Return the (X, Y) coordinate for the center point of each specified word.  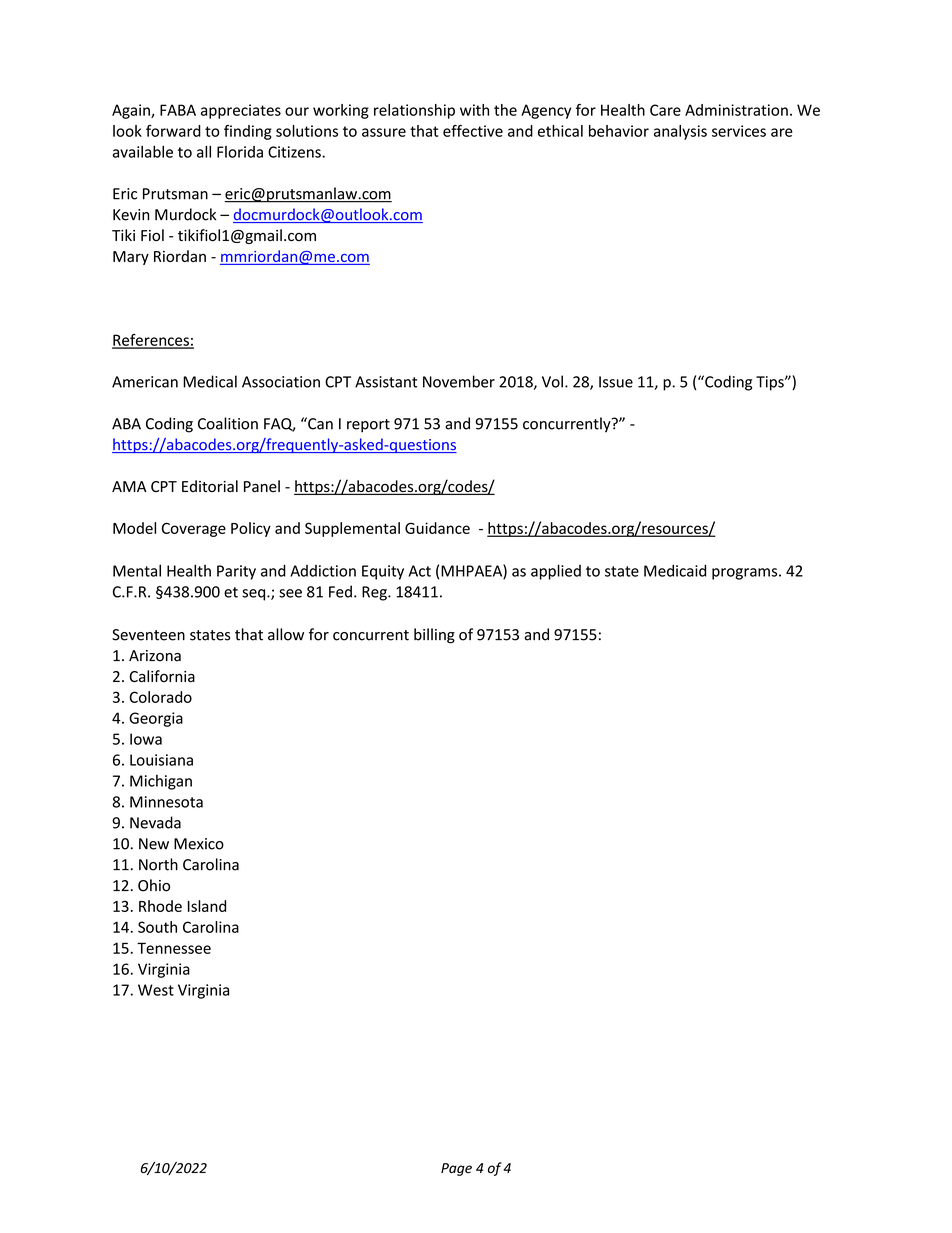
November (459, 381)
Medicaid (675, 570)
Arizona (155, 656)
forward (173, 131)
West (156, 990)
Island (207, 906)
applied (556, 572)
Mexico (199, 844)
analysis (680, 132)
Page (456, 1169)
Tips (771, 383)
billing (434, 636)
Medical (210, 381)
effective (473, 131)
